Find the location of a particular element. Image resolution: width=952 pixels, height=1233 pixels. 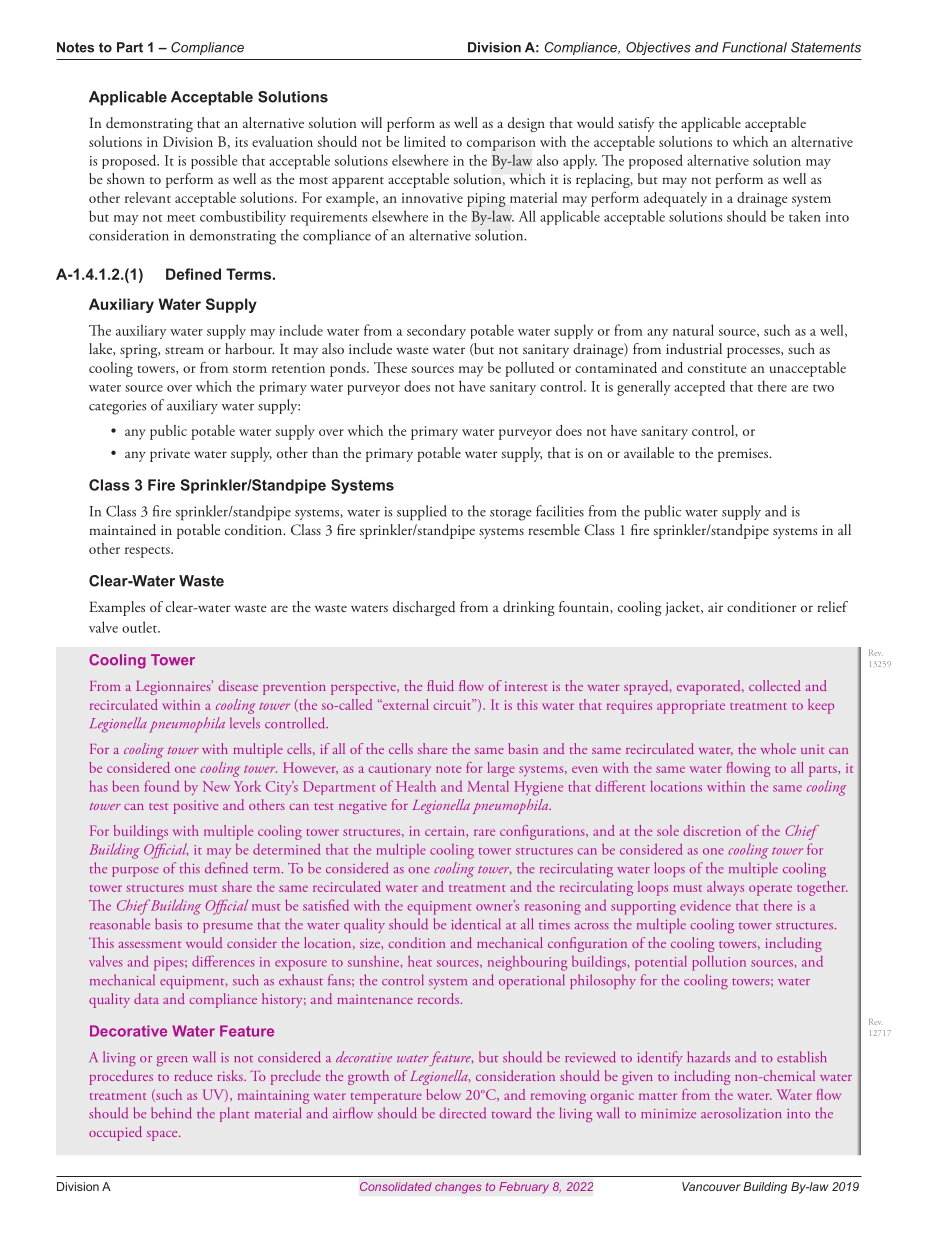

private is located at coordinates (170, 455).
